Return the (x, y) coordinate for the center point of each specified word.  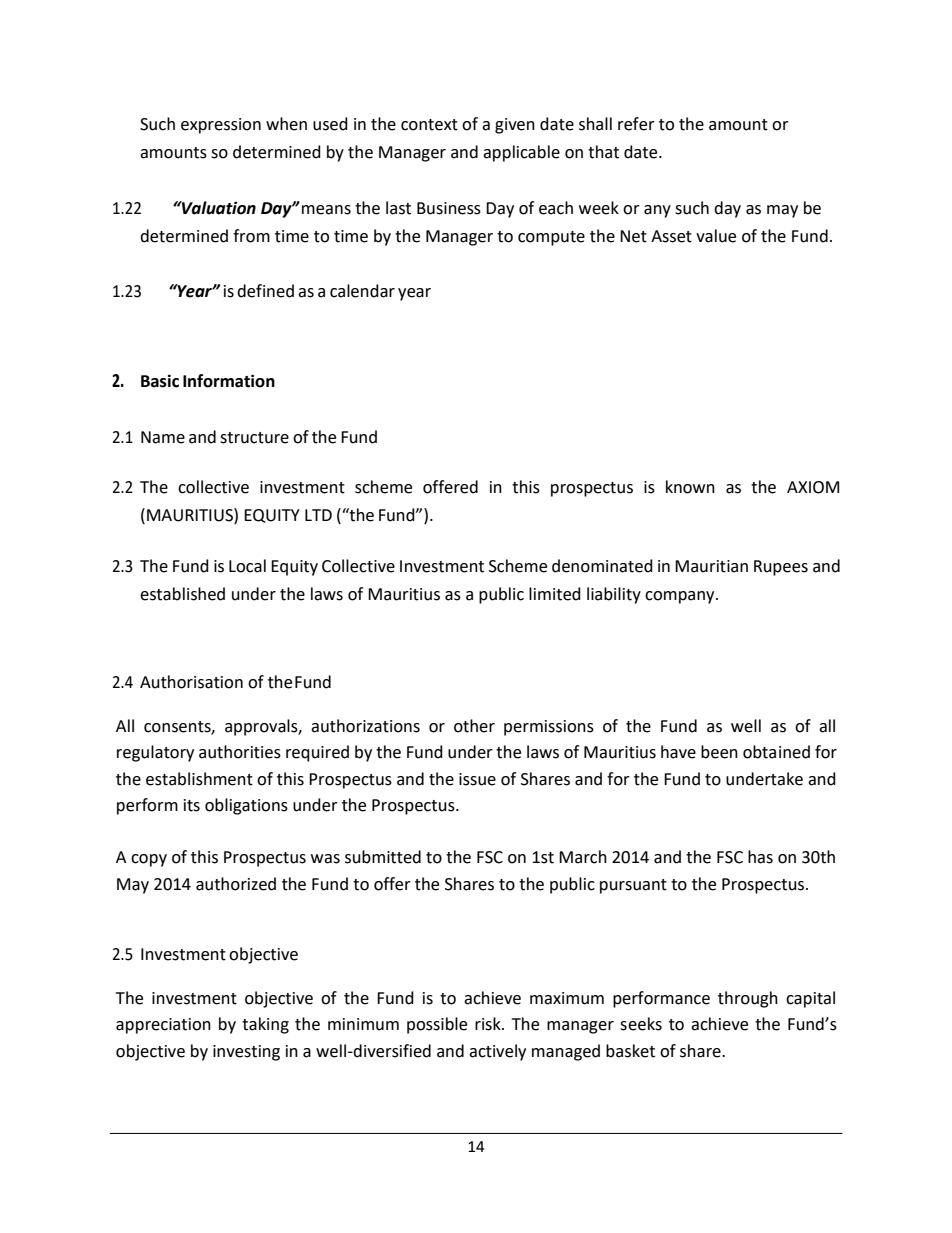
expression (221, 126)
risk (489, 1024)
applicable (521, 153)
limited (555, 594)
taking (265, 1025)
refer (636, 124)
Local (247, 566)
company (681, 597)
